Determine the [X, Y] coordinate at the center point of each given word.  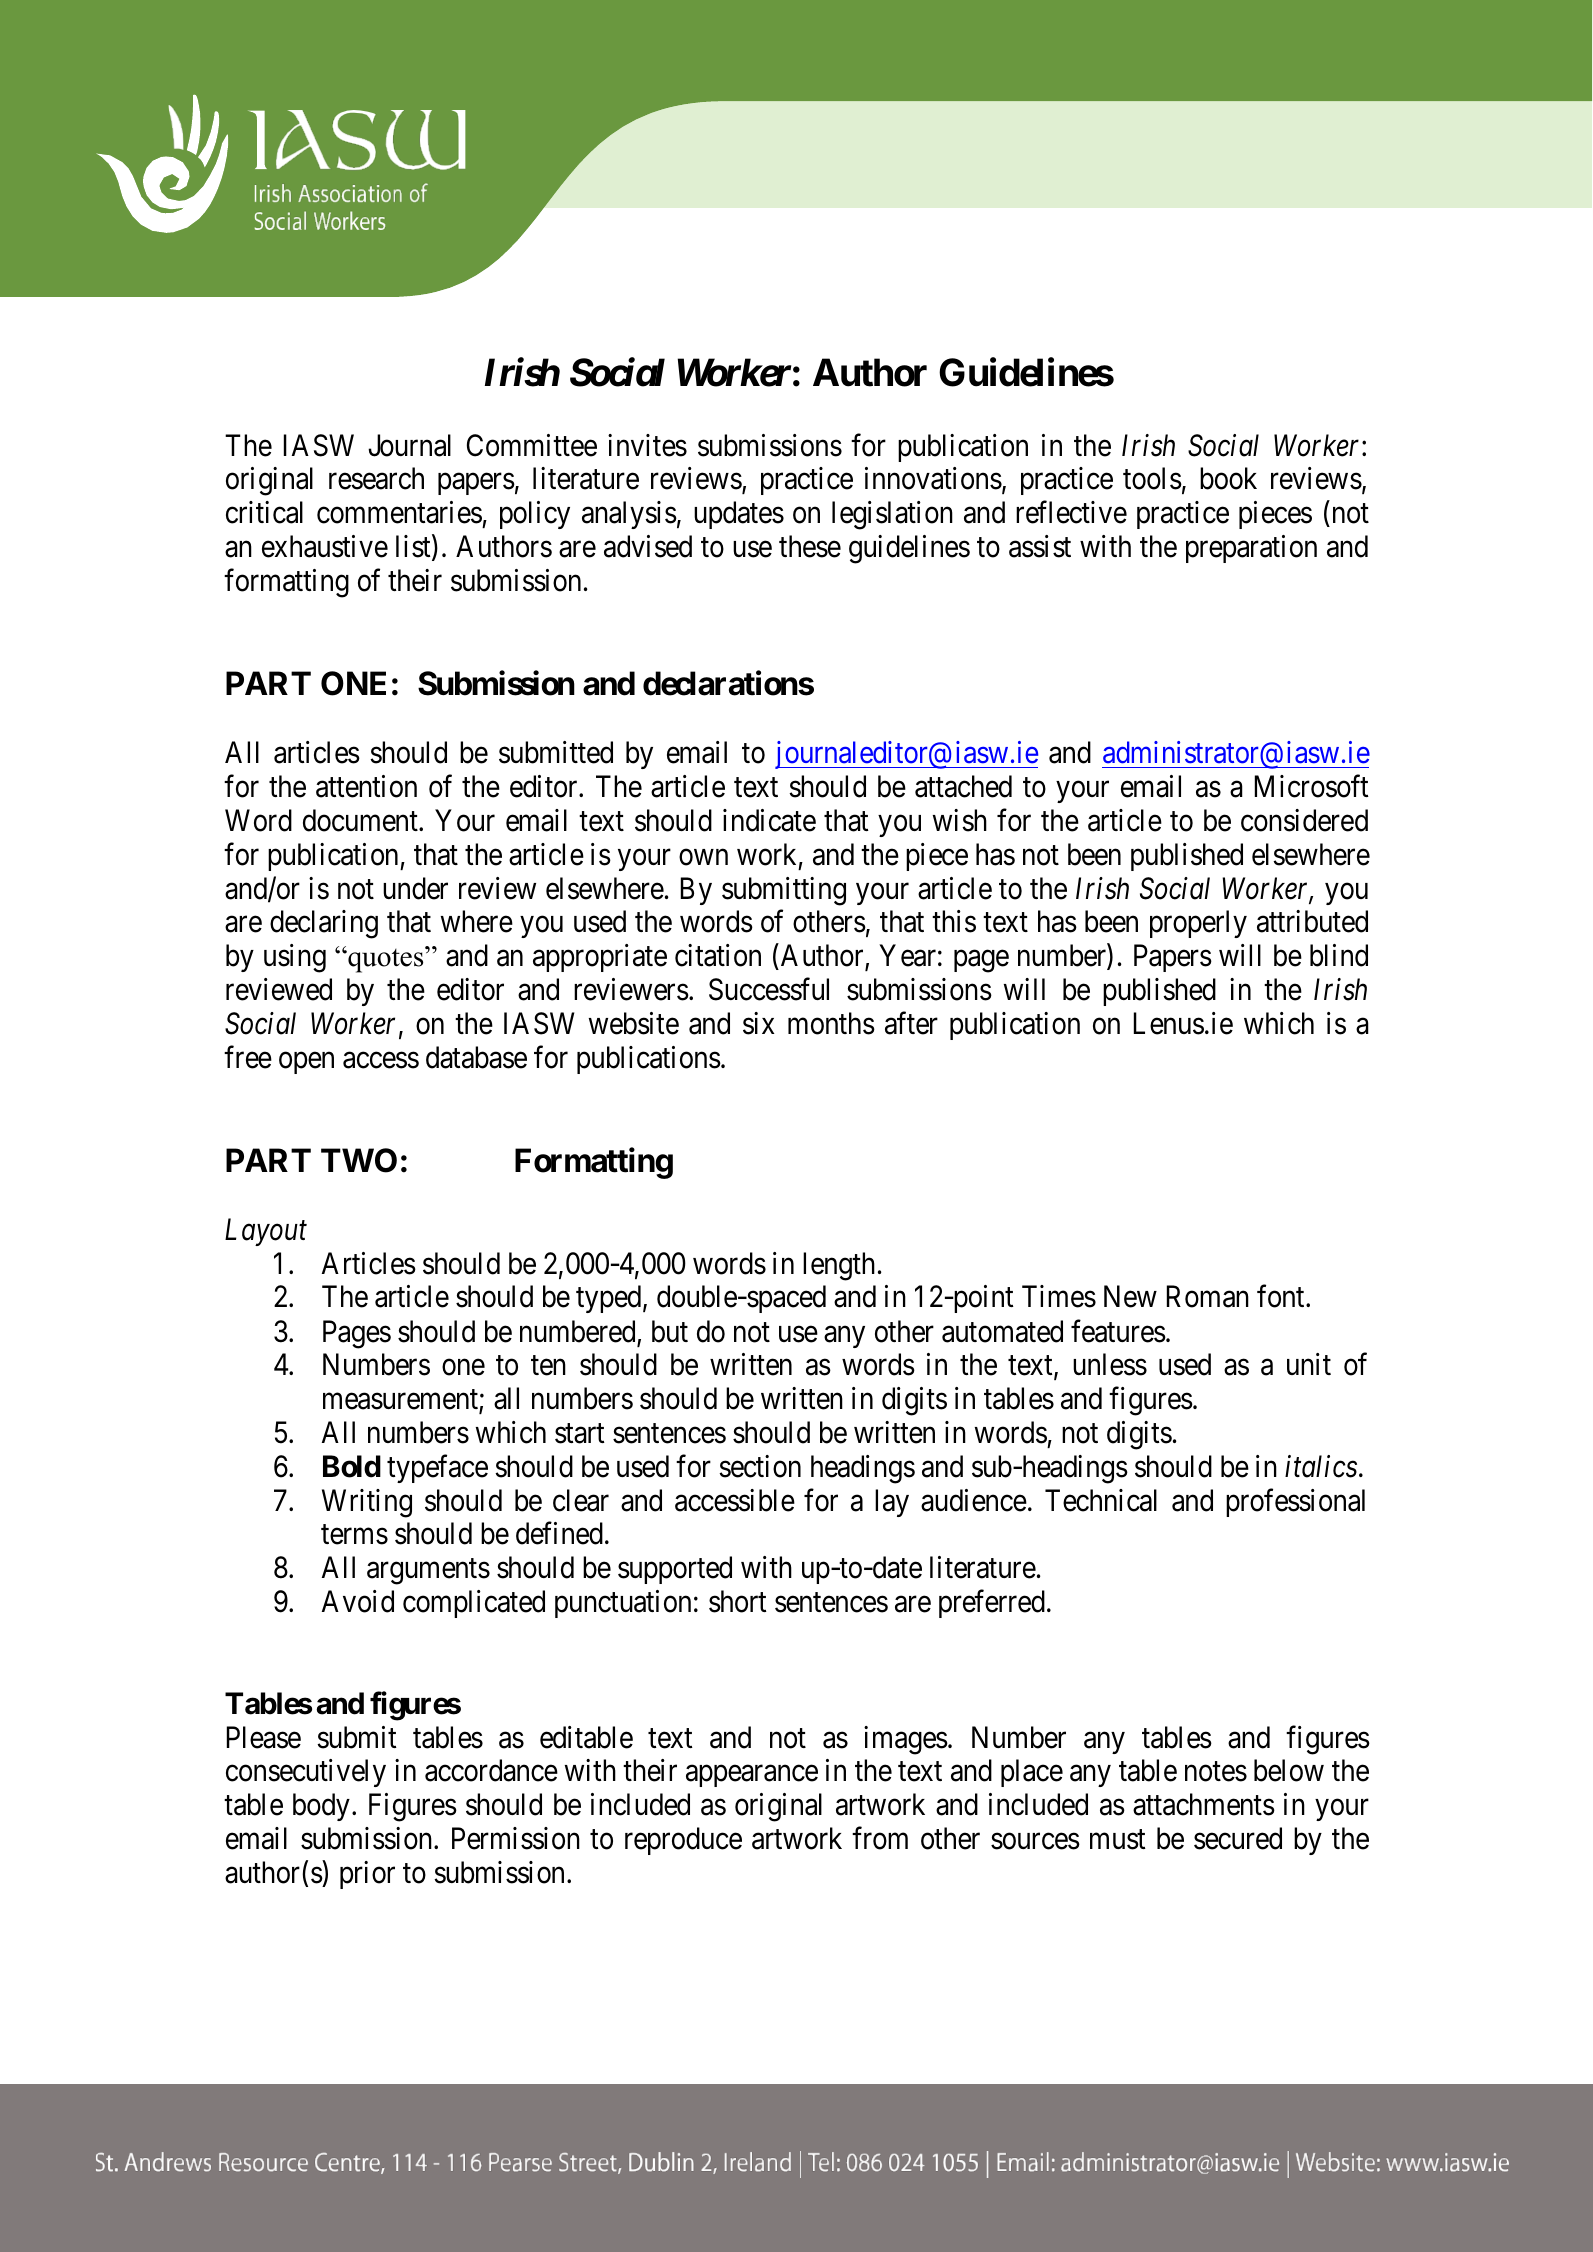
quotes [386, 960]
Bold [352, 1466]
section [760, 1466]
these [810, 546]
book [1228, 478]
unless [1110, 1364]
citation [718, 955]
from [880, 1838]
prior [367, 1875]
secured [1238, 1838]
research [376, 478]
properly [1198, 924]
